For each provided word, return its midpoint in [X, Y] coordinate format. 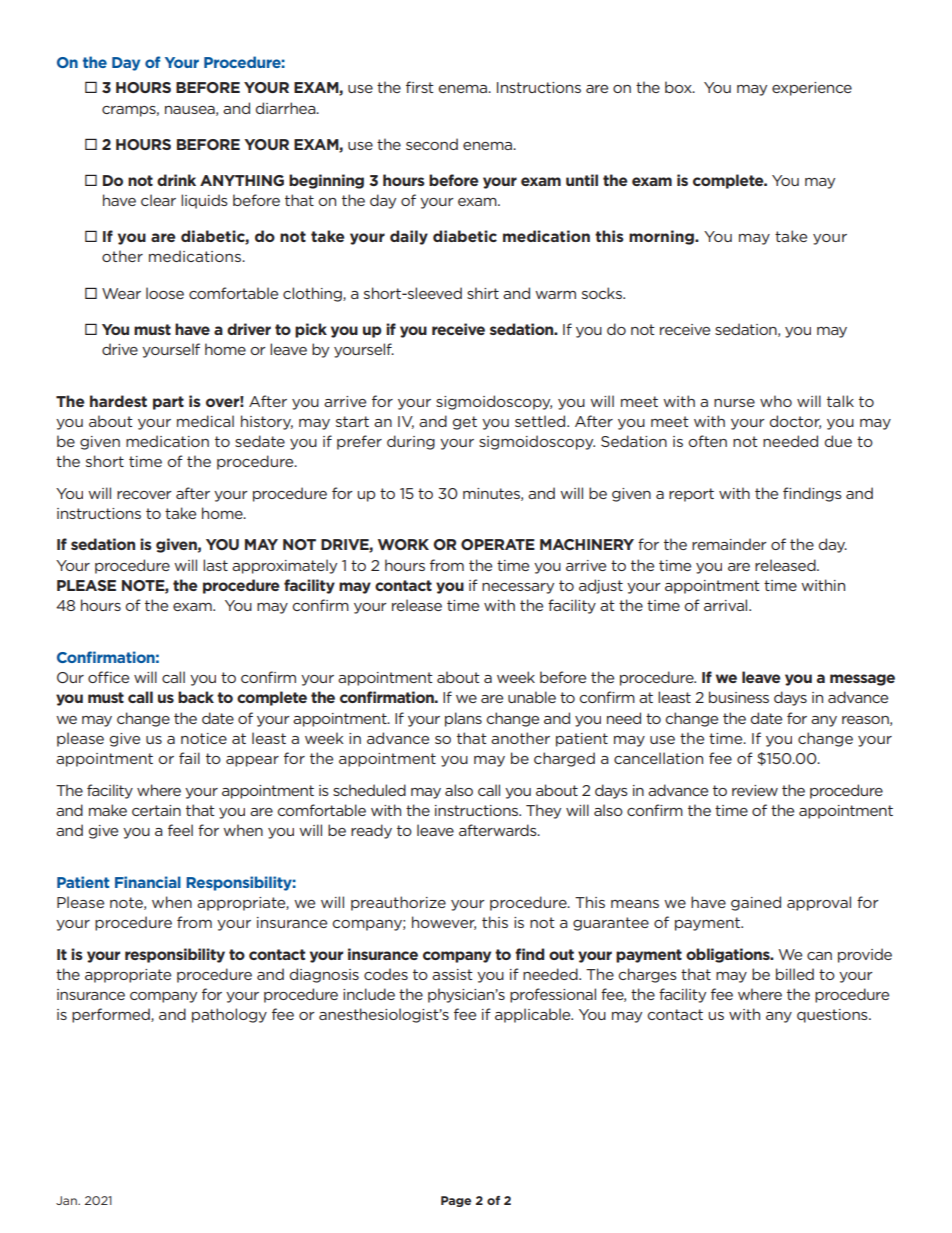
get [465, 423]
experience [812, 89]
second [432, 144]
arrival [727, 605]
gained [756, 903]
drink [176, 180]
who [776, 401]
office [108, 677]
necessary [518, 588]
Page [456, 1201]
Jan [67, 1200]
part [168, 403]
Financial [148, 882]
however [444, 923]
